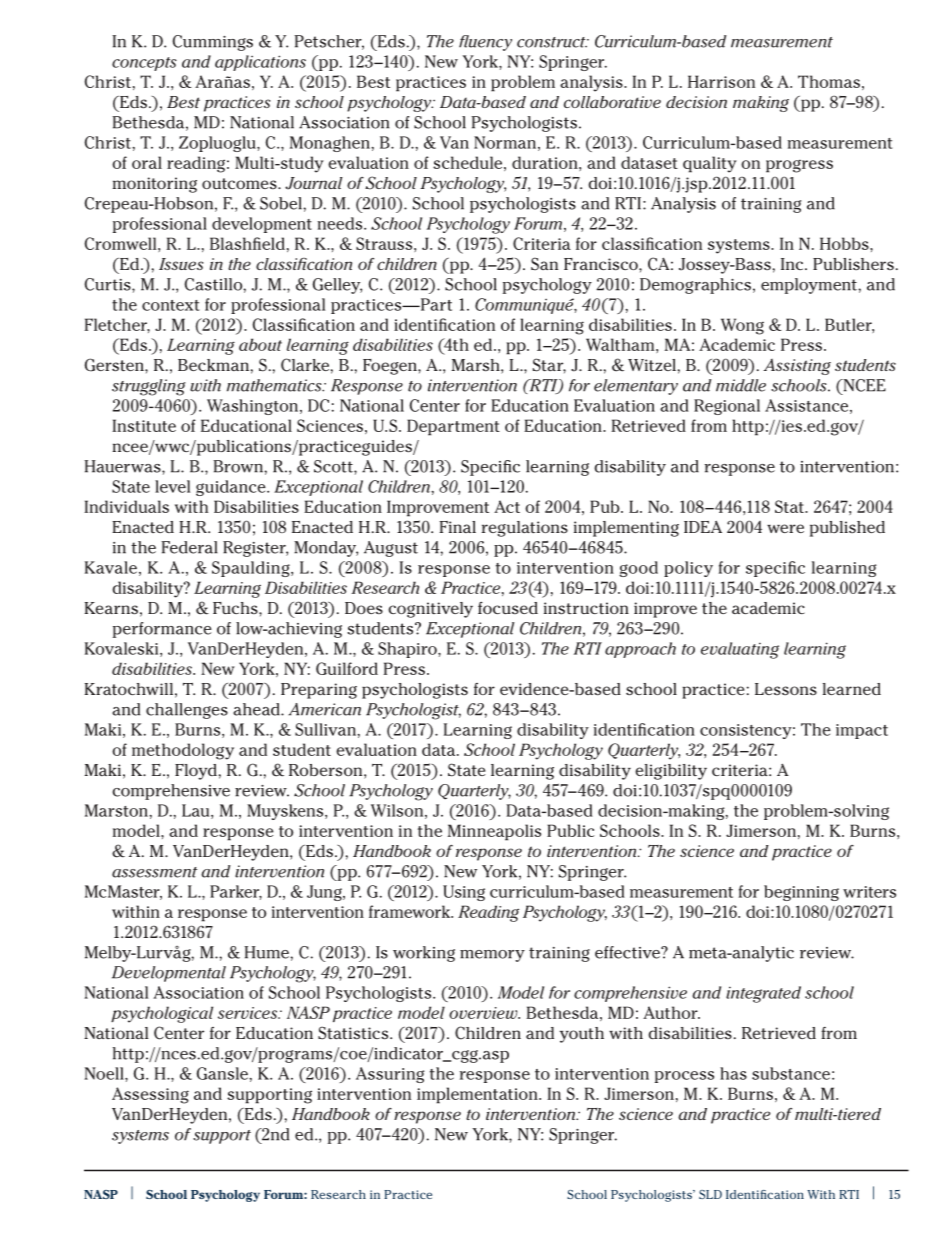 This document has height=1233, width=952. Describe the element at coordinates (236, 608) in the document. I see `Fuchs` at that location.
